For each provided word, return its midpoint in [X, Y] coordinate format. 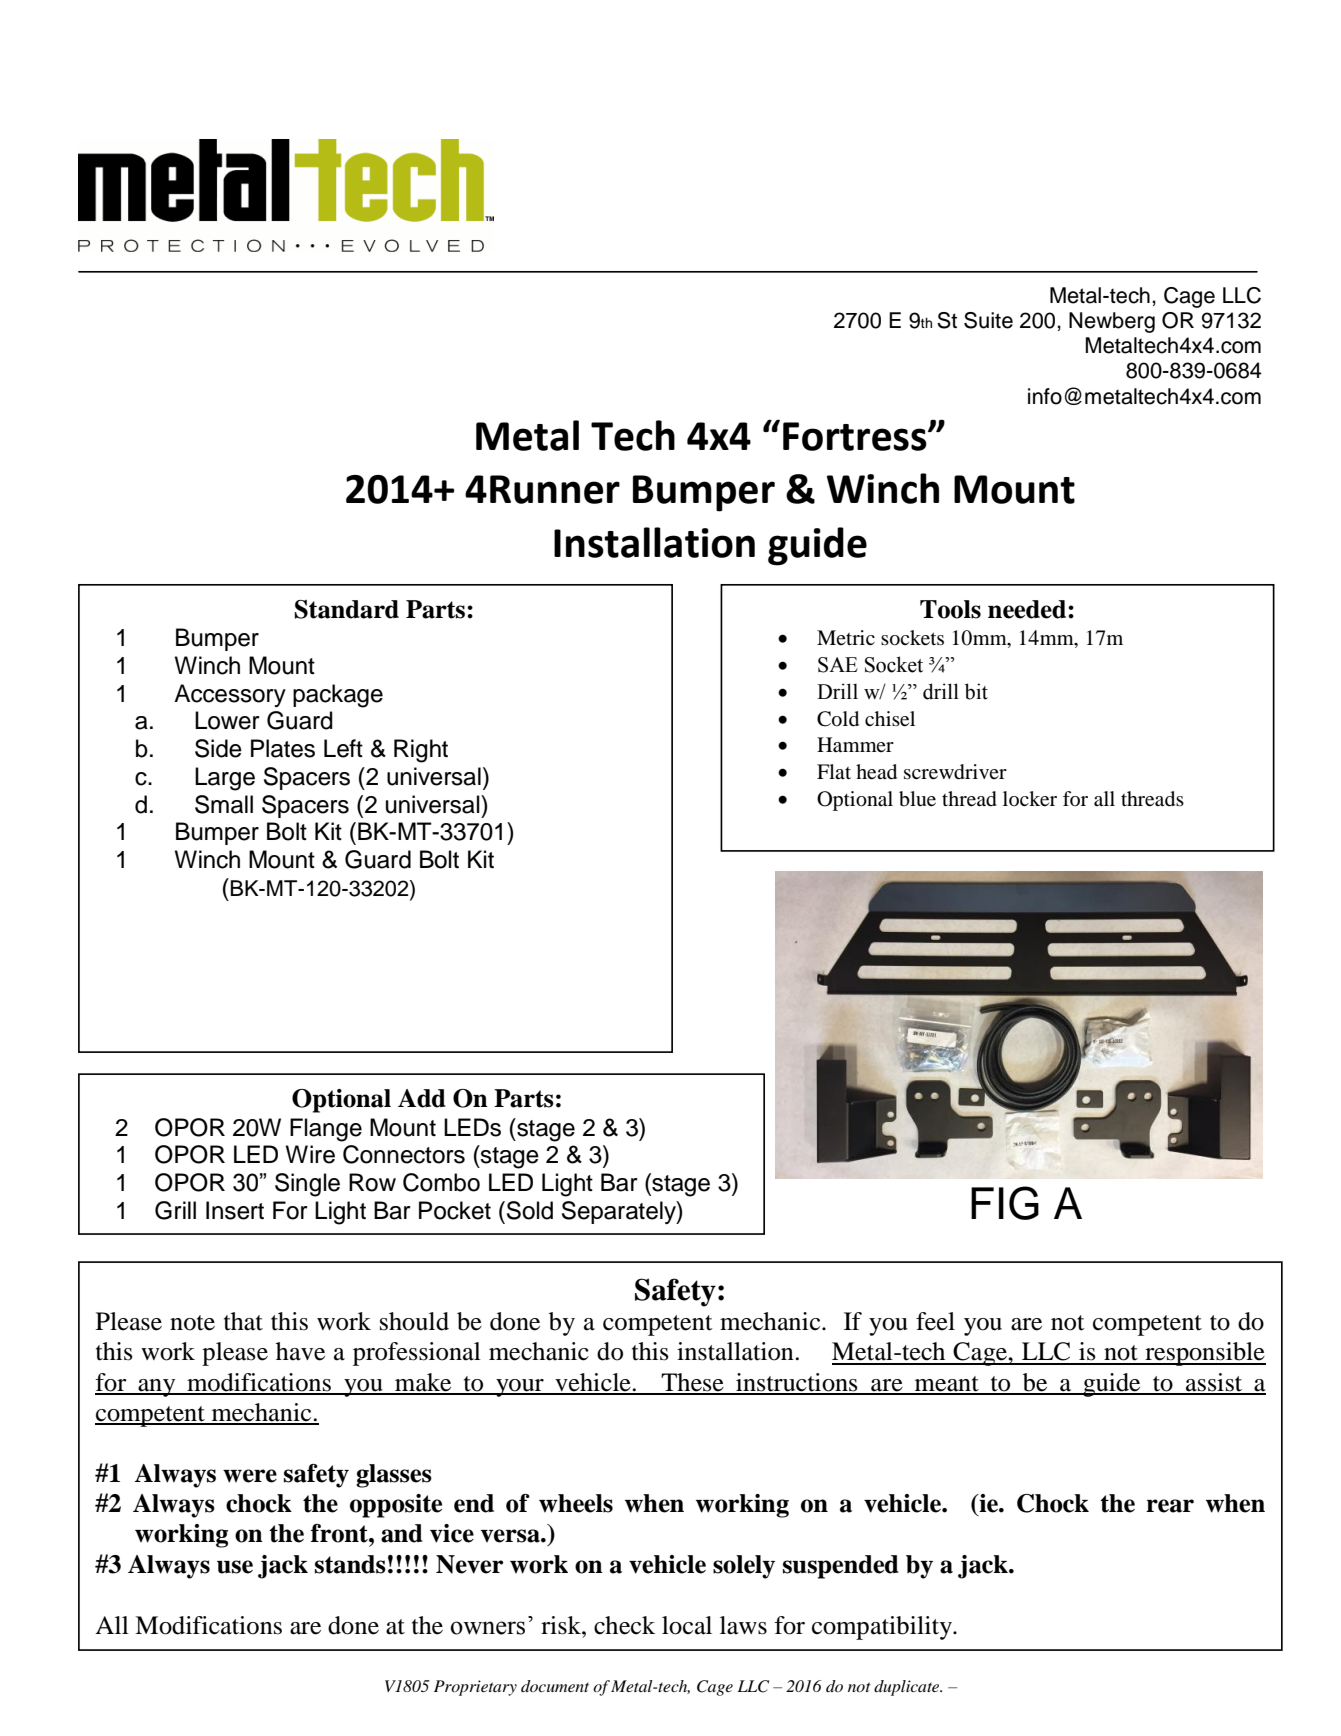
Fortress [856, 436]
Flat [834, 771]
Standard [346, 609]
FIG [1005, 1203]
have [300, 1351]
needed [1028, 609]
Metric [846, 637]
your [520, 1388]
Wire [310, 1154]
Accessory [230, 695]
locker [1030, 799]
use [235, 1567]
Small [224, 804]
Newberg [1112, 322]
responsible [1204, 1354]
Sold [530, 1210]
